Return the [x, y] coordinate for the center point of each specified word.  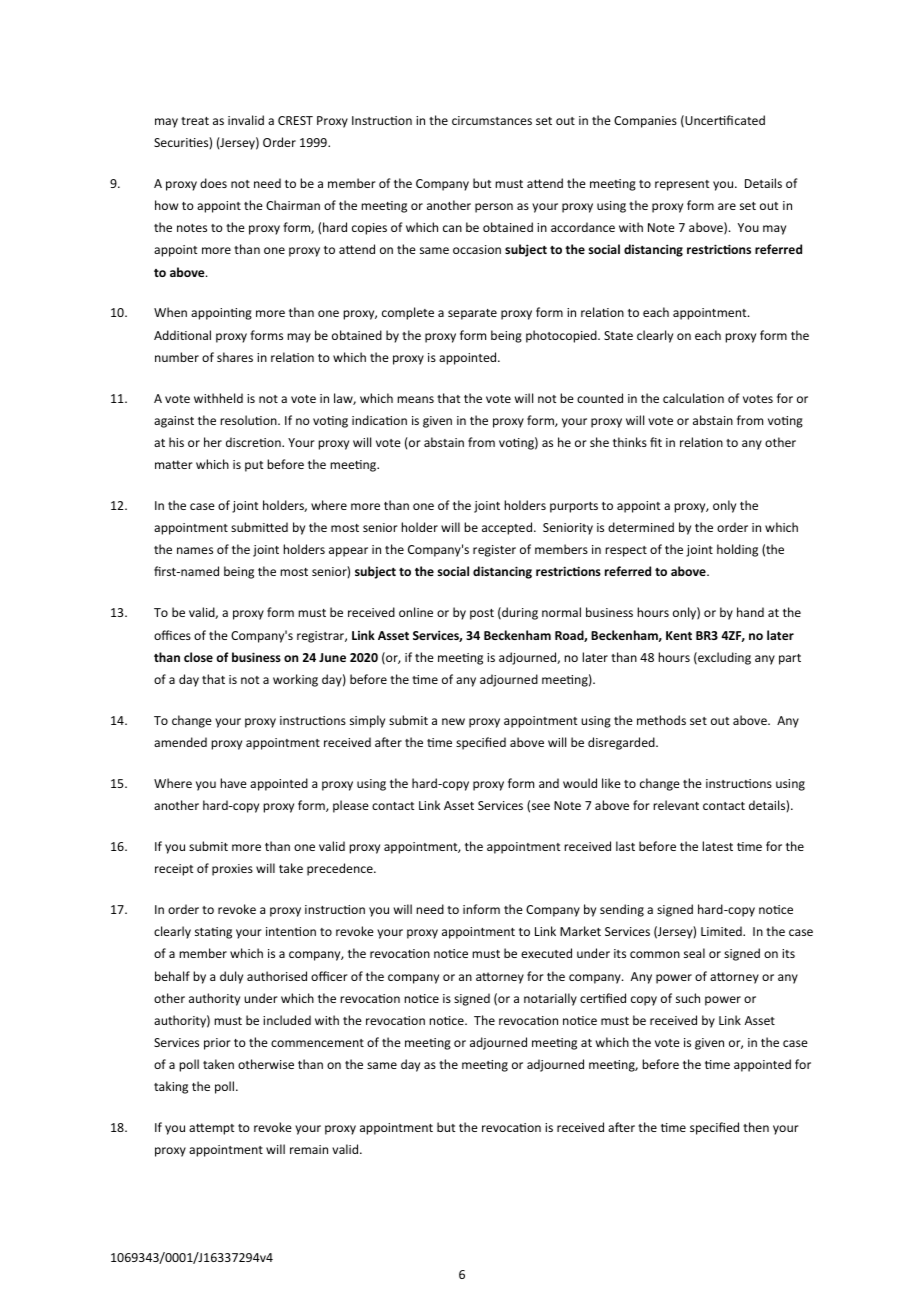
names [195, 550]
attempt [211, 1129]
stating [213, 933]
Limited [722, 931]
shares [235, 357]
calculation [693, 398]
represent [682, 185]
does [213, 183]
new [453, 721]
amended [180, 742]
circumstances [492, 120]
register [494, 551]
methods [661, 720]
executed [546, 953]
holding [737, 550]
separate [472, 314]
